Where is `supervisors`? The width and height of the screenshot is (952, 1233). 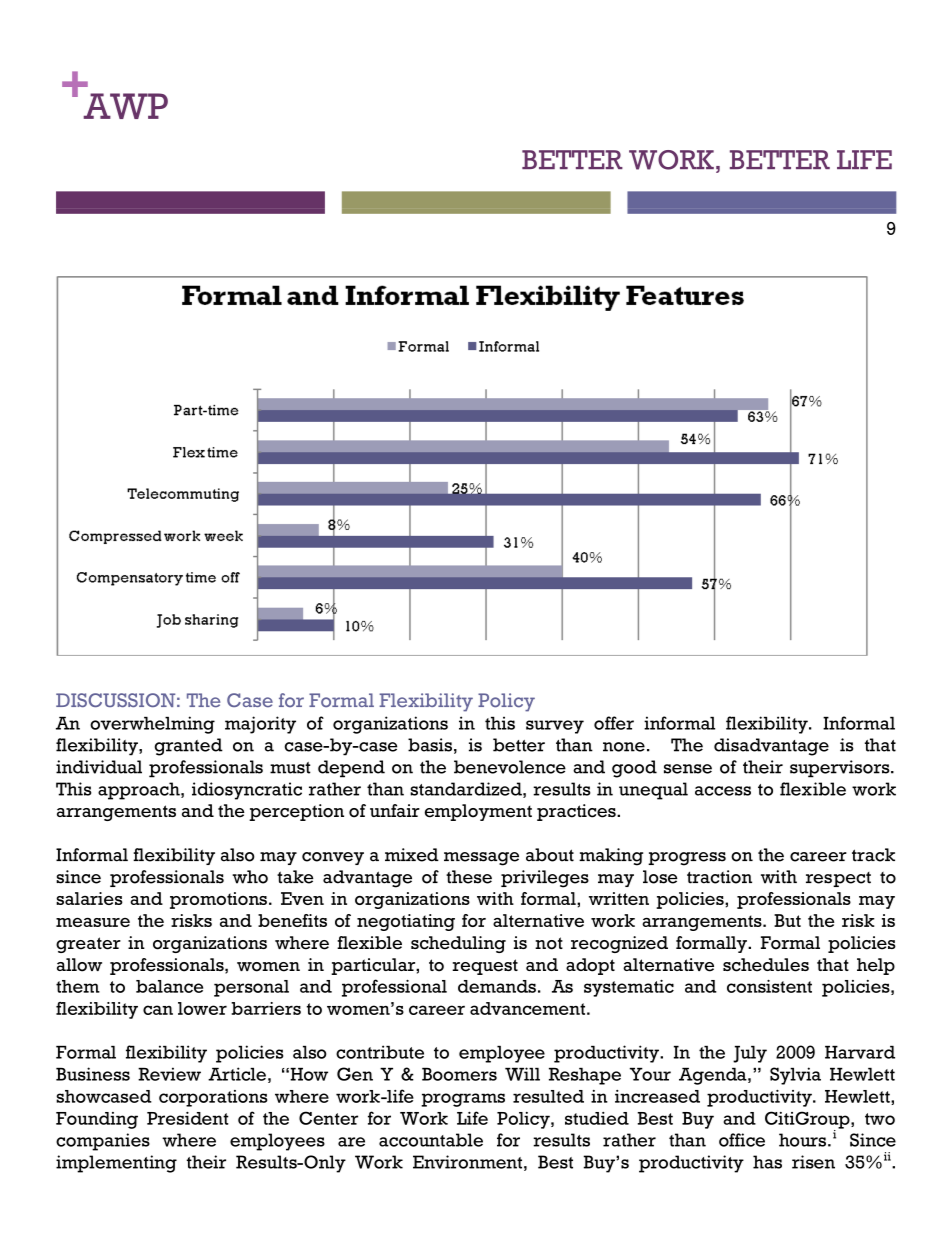
supervisors is located at coordinates (841, 769).
